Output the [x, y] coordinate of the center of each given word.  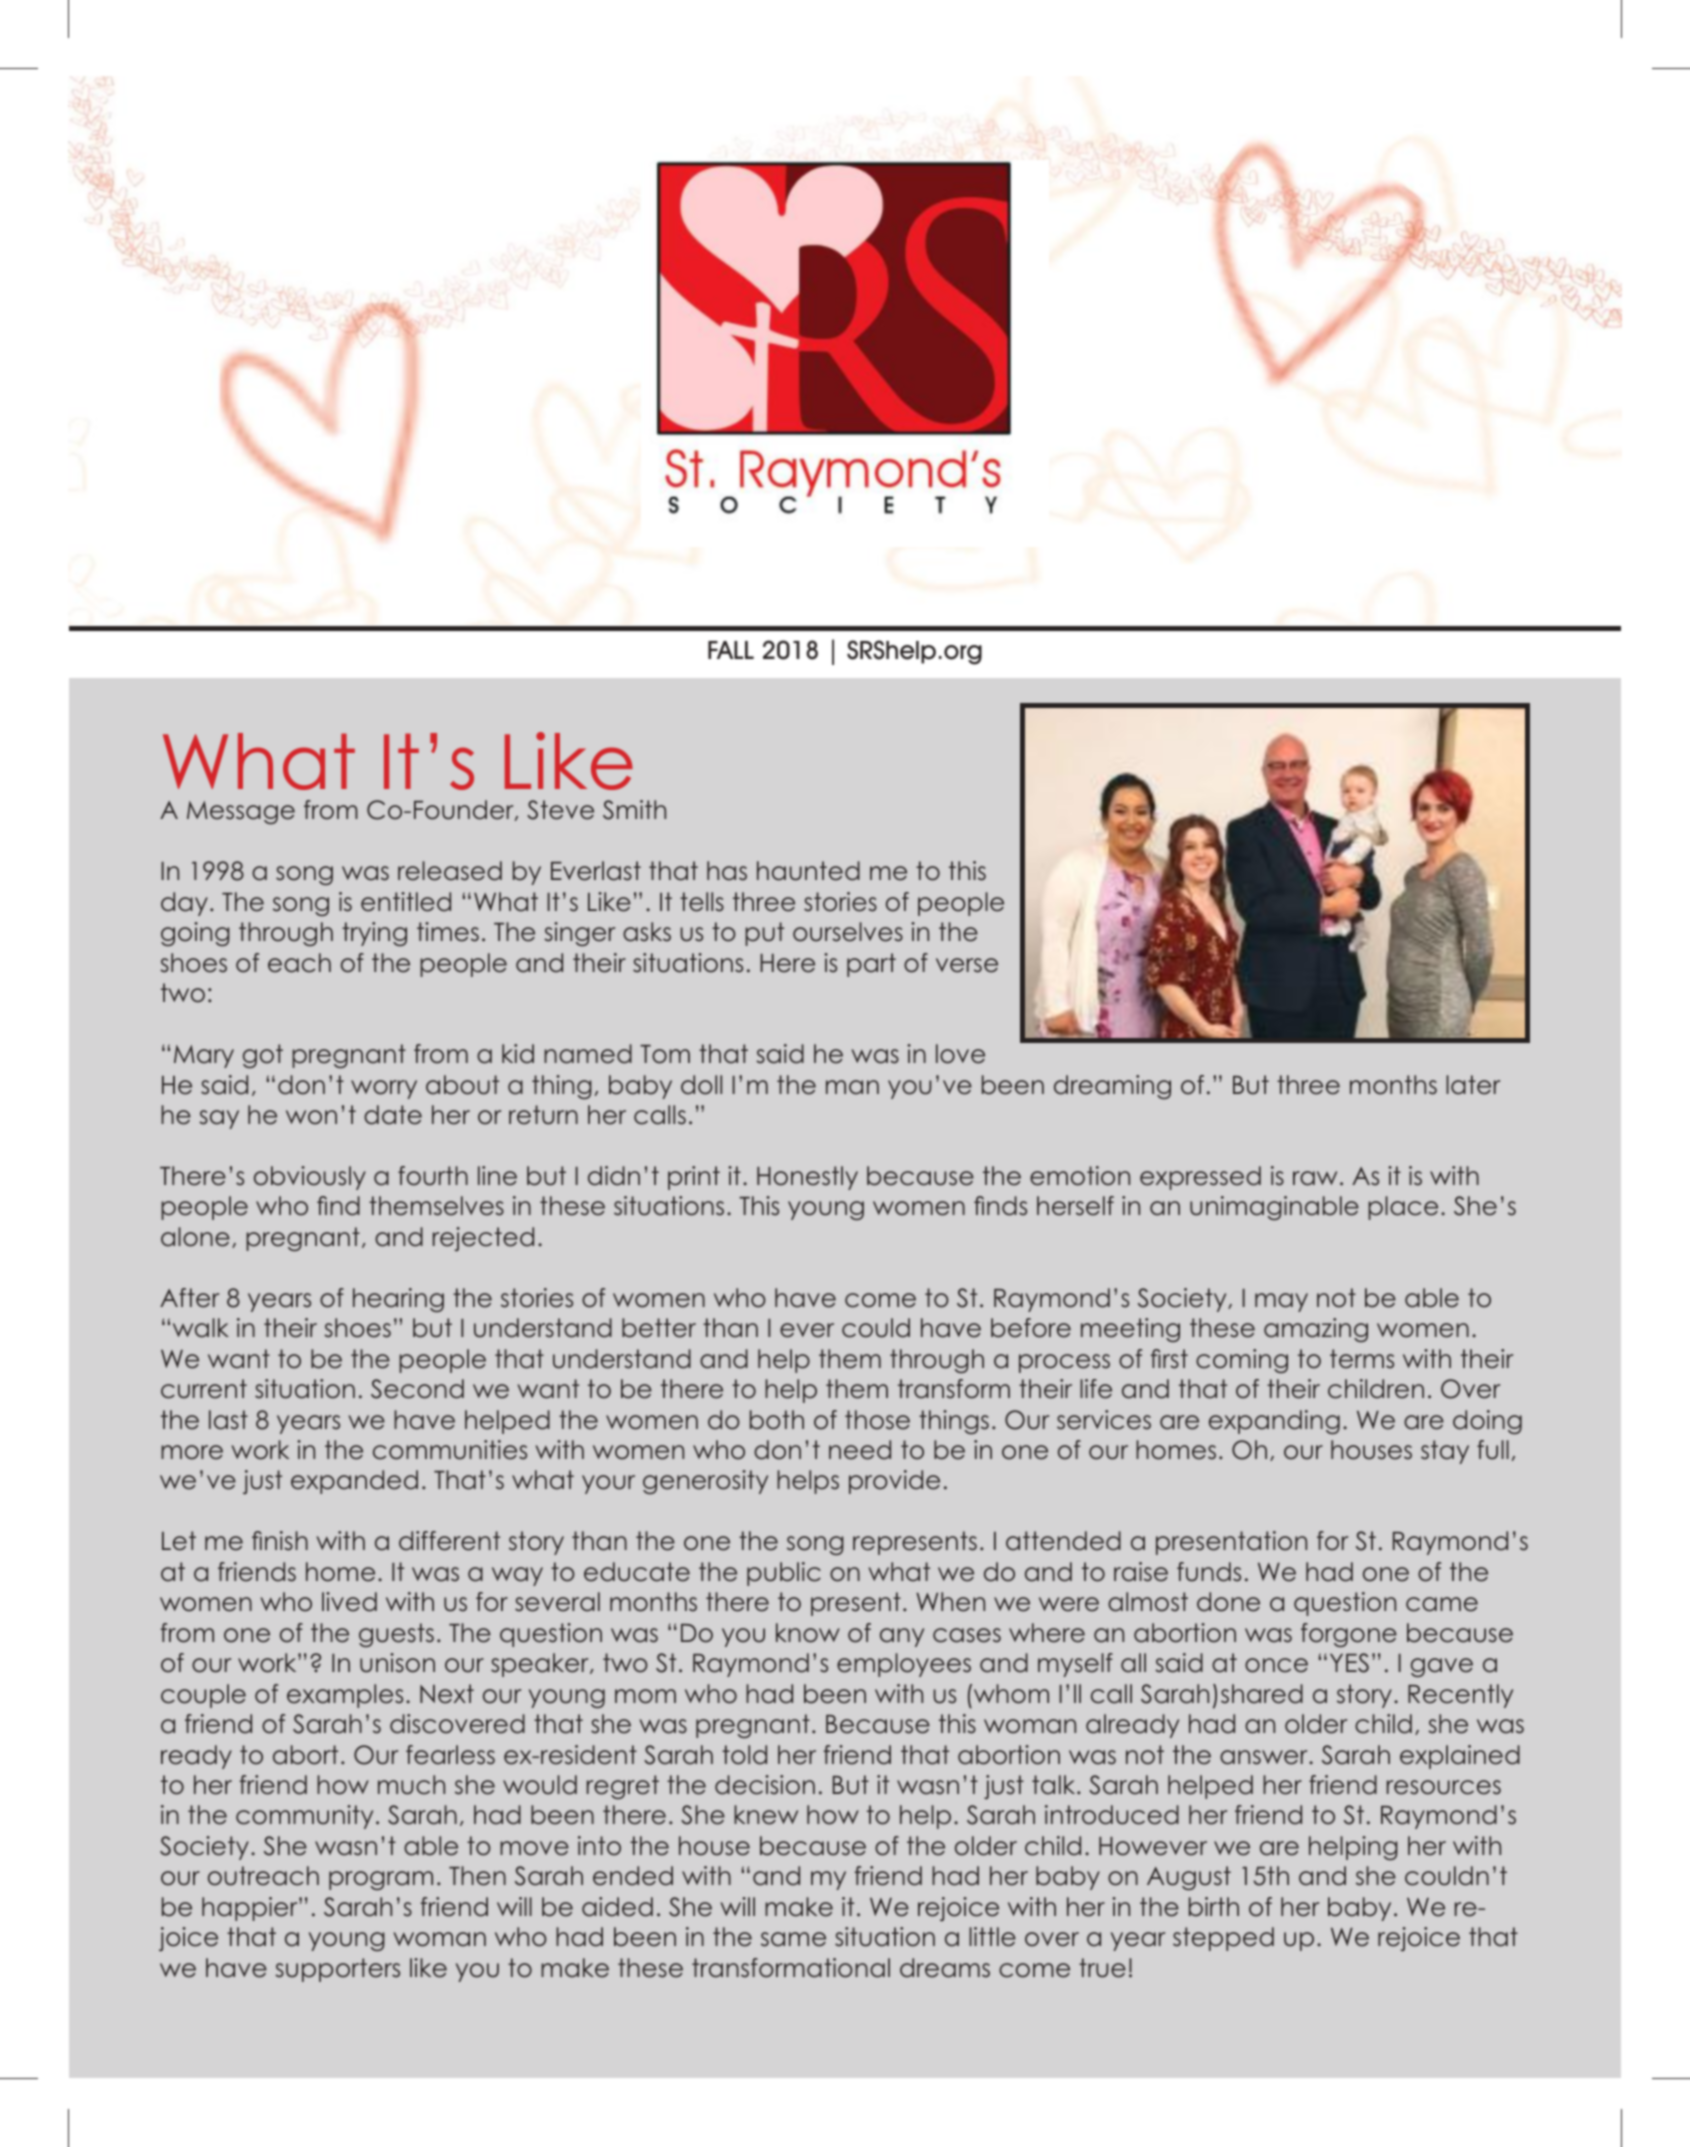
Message [241, 812]
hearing [398, 1300]
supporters [337, 1970]
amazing [1316, 1330]
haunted [808, 871]
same [793, 1939]
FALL [731, 650]
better [659, 1328]
